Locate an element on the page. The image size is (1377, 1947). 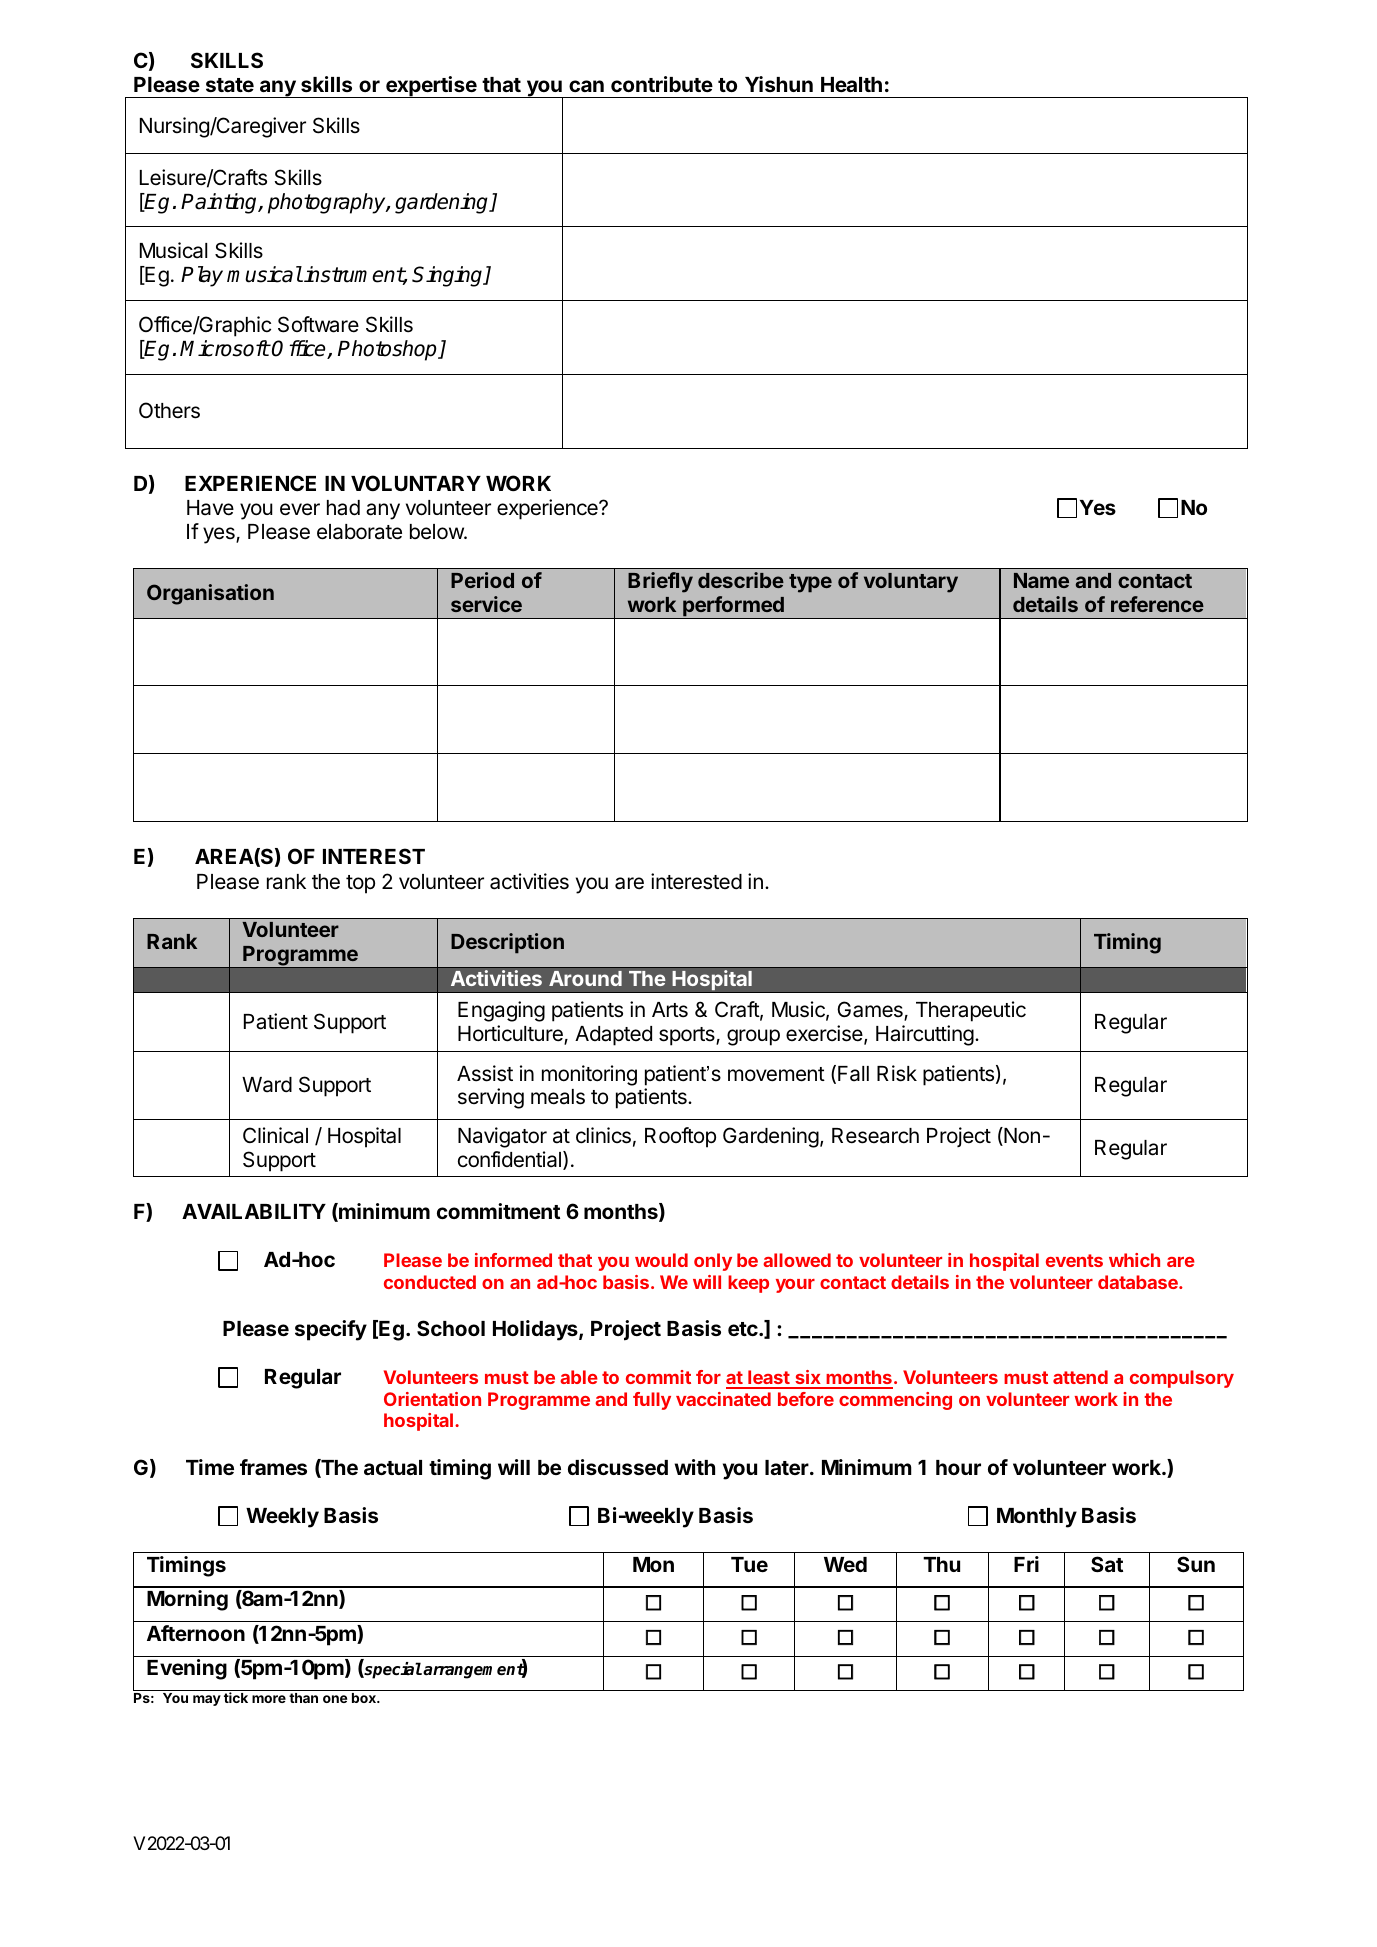
Briefly is located at coordinates (660, 582).
